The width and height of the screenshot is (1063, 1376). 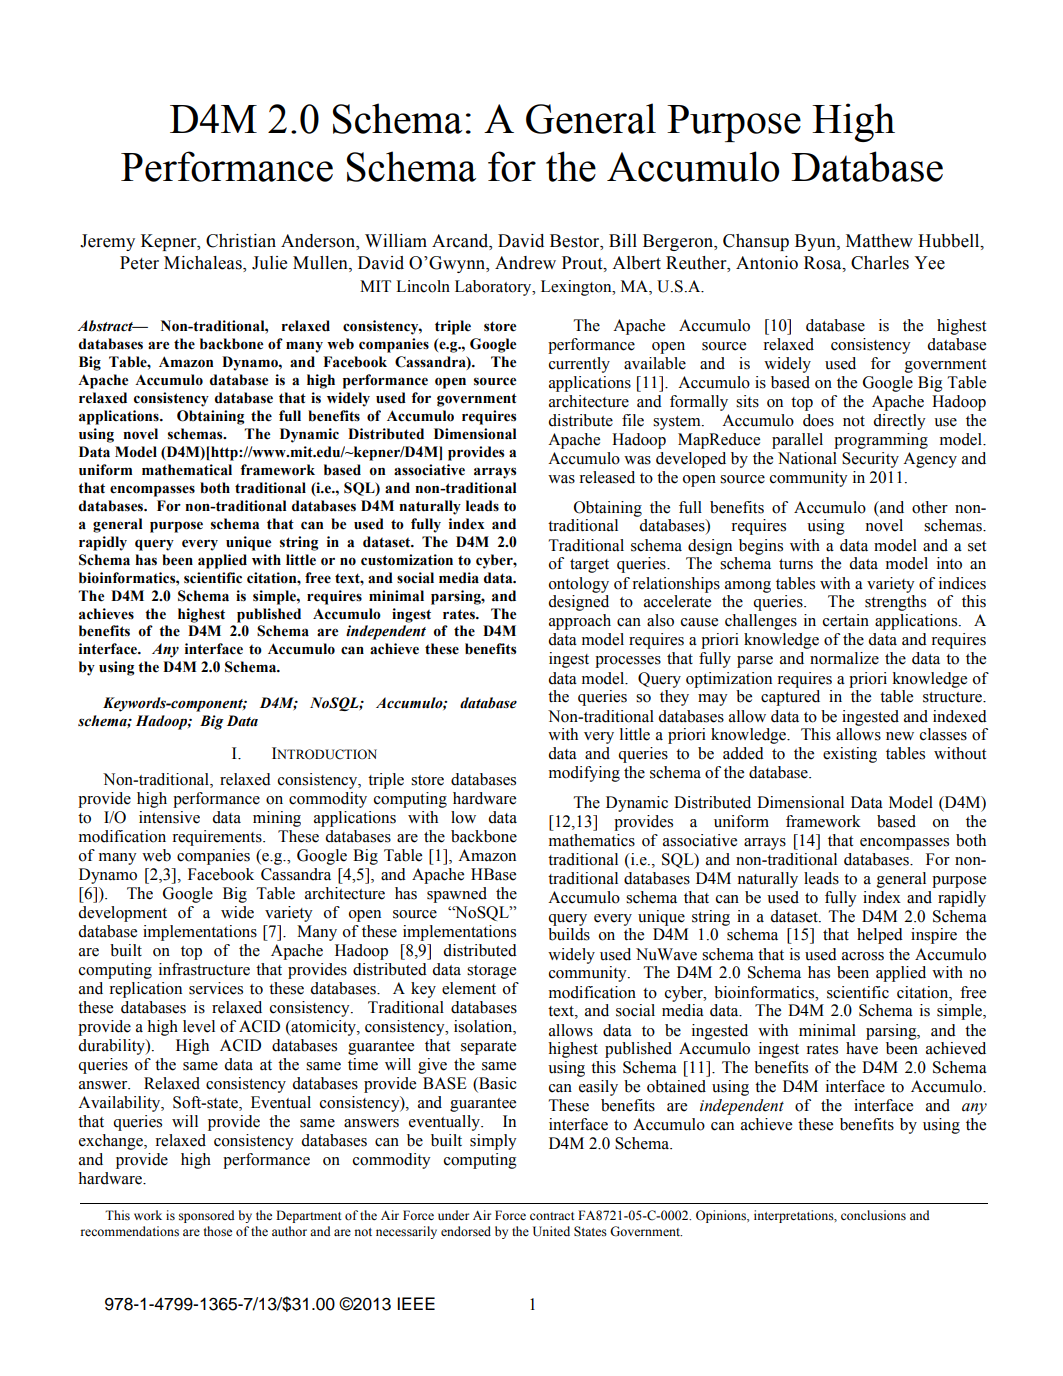 What do you see at coordinates (880, 936) in the screenshot?
I see `helped` at bounding box center [880, 936].
